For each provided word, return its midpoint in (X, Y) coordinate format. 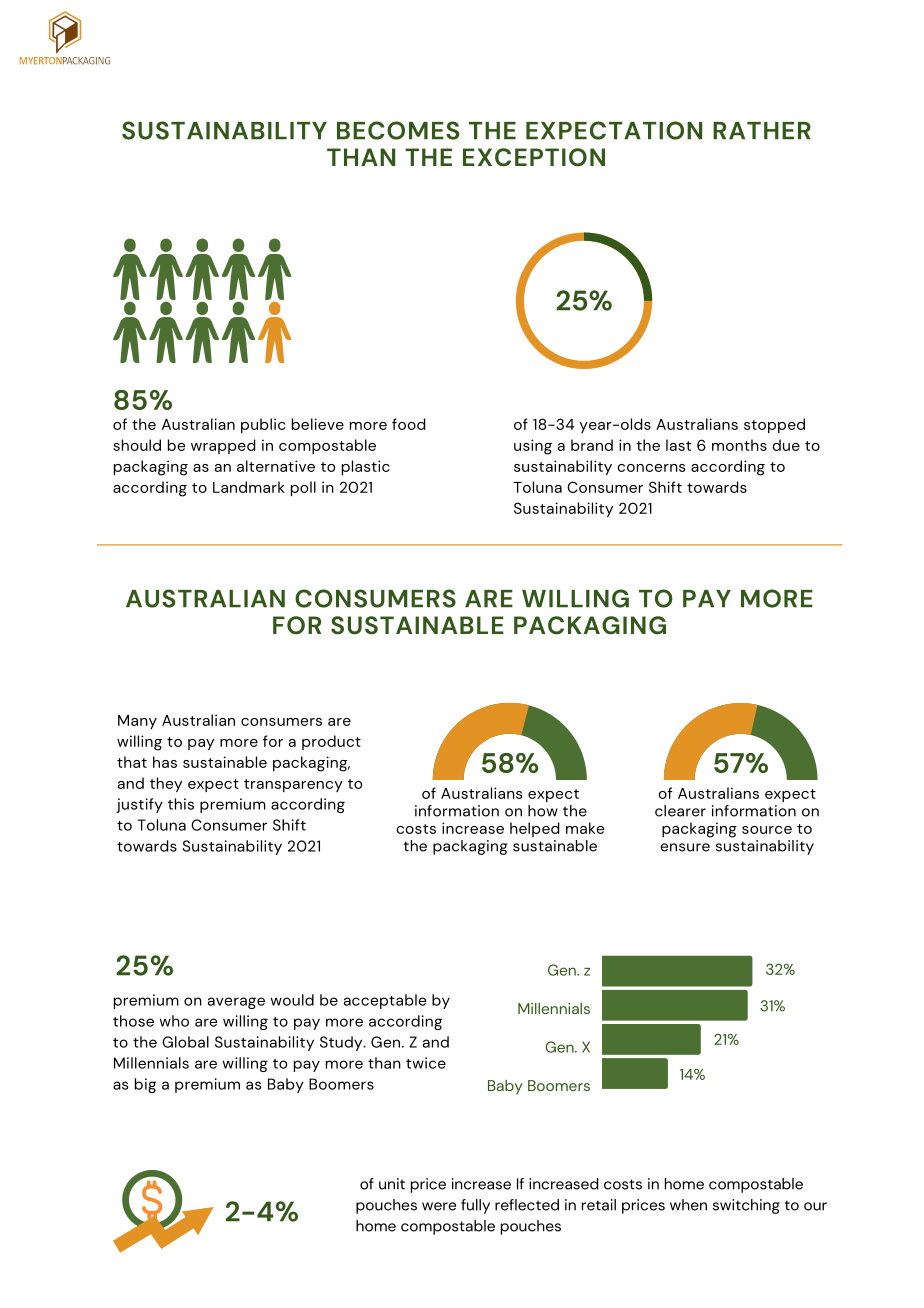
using (533, 447)
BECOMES (398, 130)
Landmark (249, 487)
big (145, 1085)
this (181, 804)
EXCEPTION (534, 157)
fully (475, 1206)
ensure (685, 847)
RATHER (762, 131)
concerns (651, 468)
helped (535, 829)
